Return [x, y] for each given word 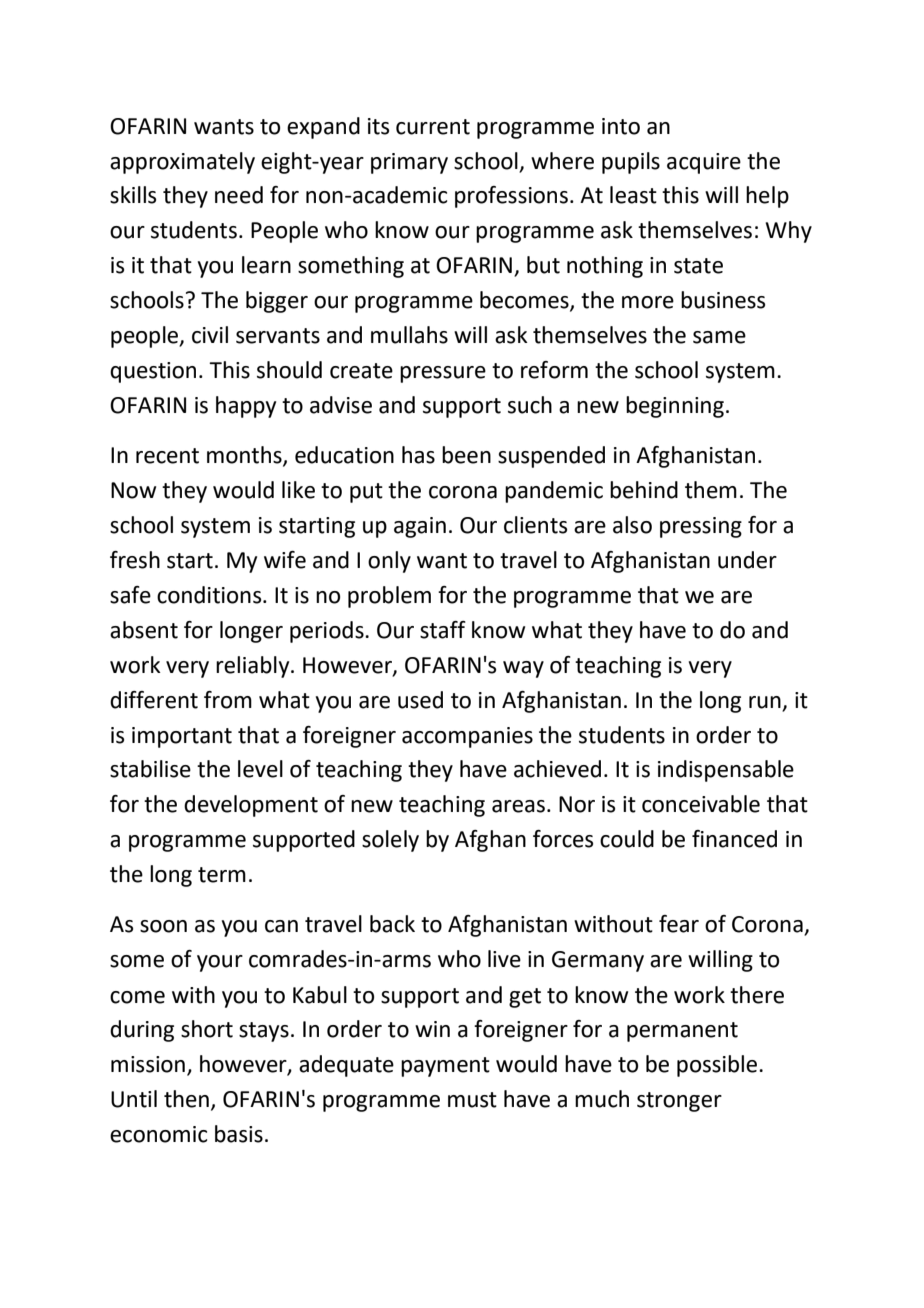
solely [390, 841]
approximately [182, 163]
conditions [210, 595]
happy [246, 407]
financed [734, 839]
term [222, 875]
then [186, 1099]
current [433, 127]
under [747, 560]
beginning [675, 407]
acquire [704, 163]
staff [443, 630]
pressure [443, 374]
